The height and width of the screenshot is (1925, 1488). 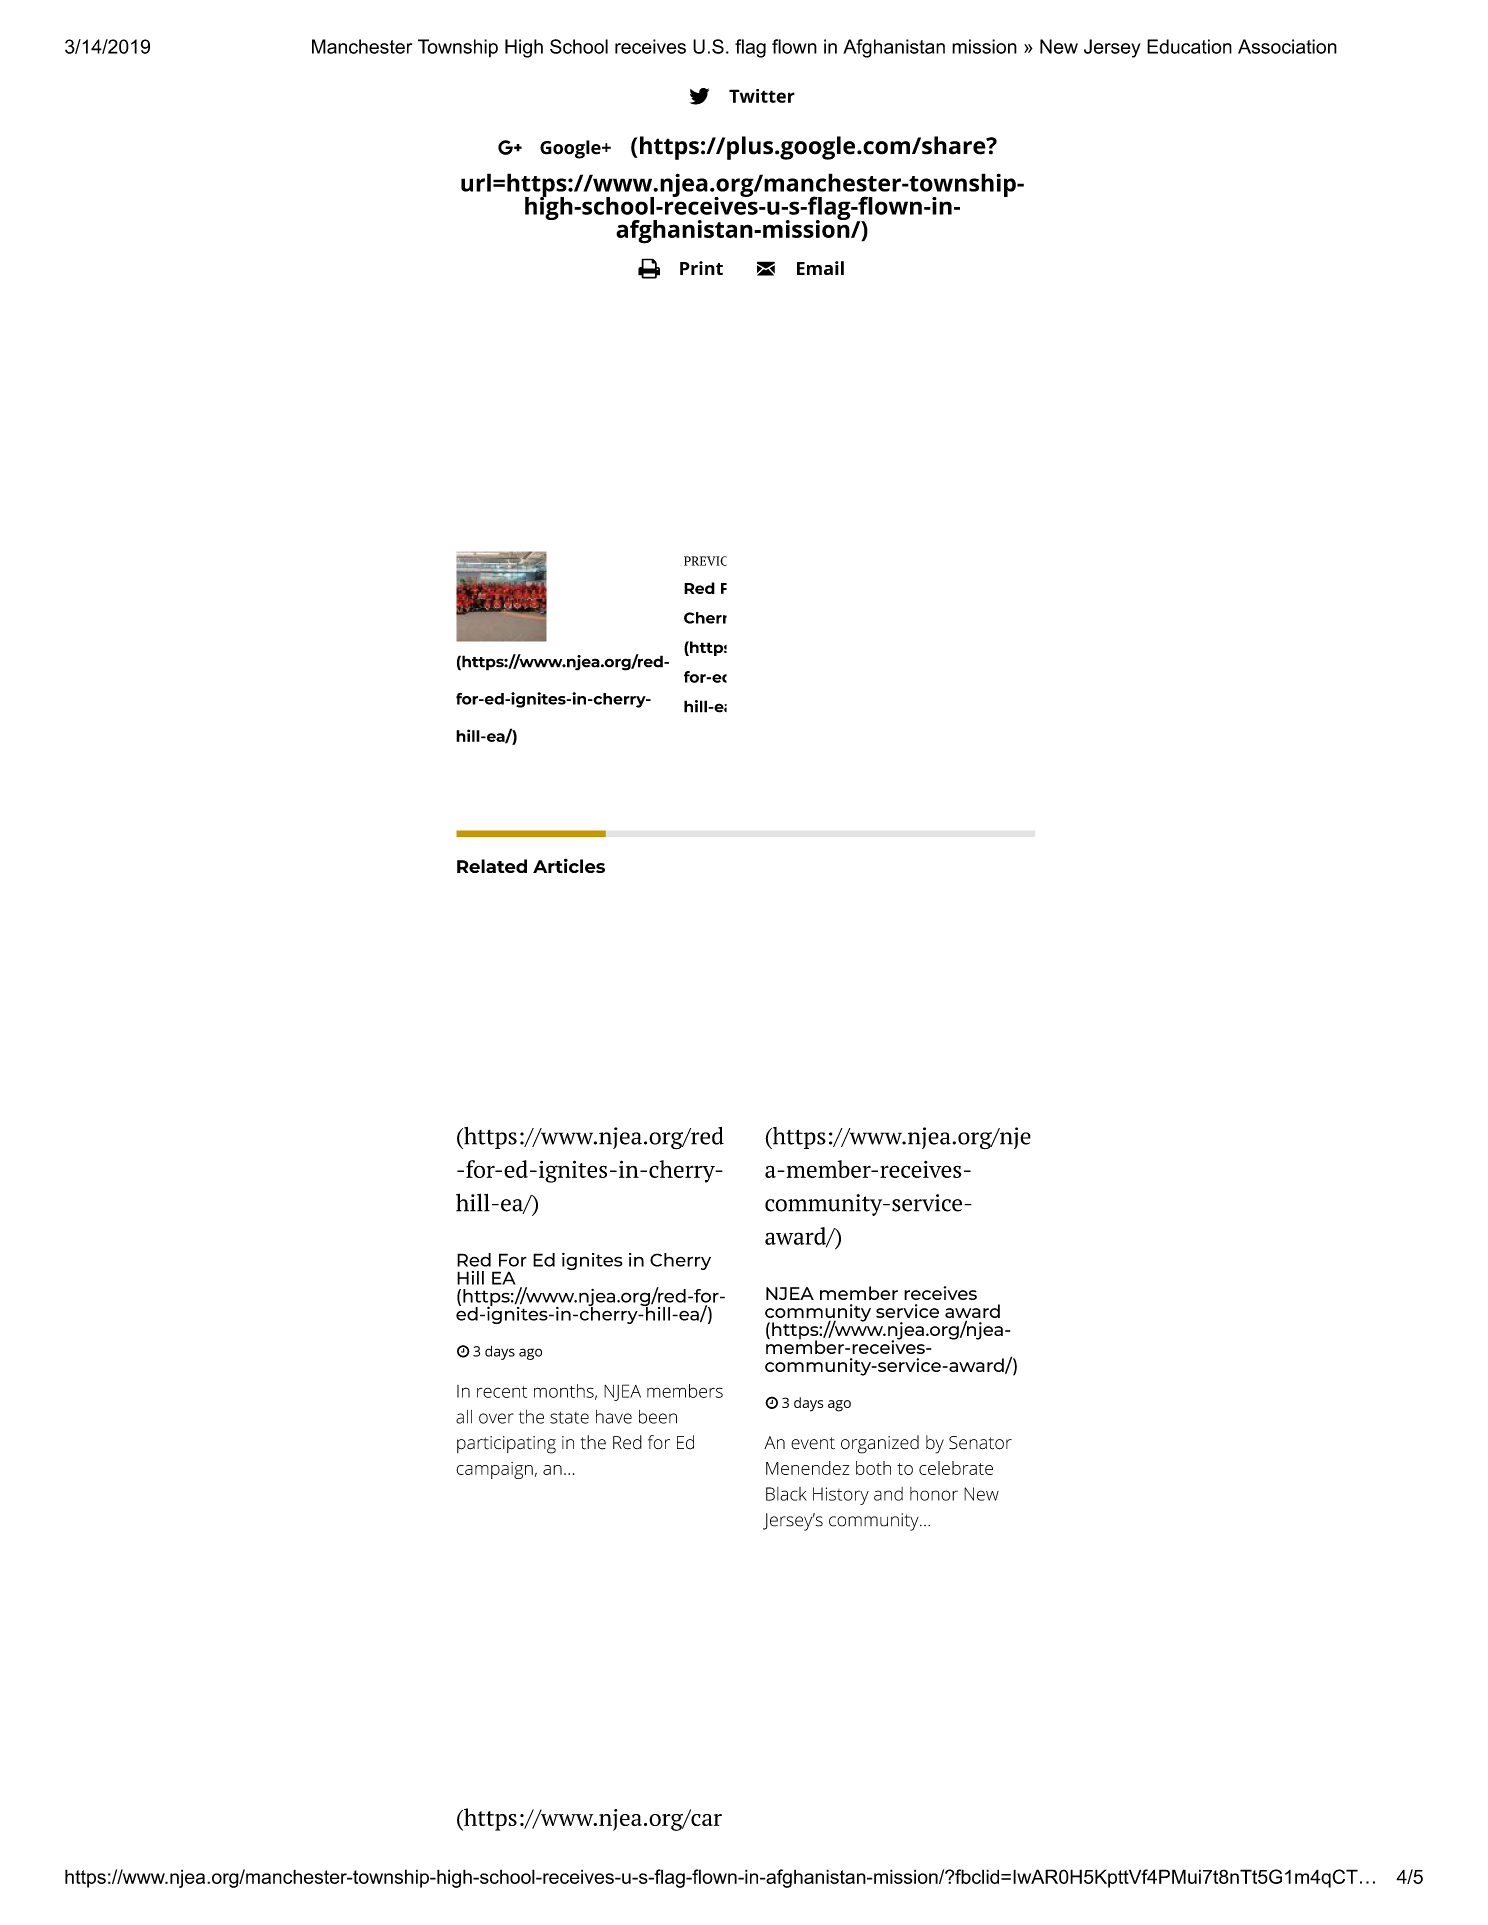 What do you see at coordinates (1189, 46) in the screenshot?
I see `Education` at bounding box center [1189, 46].
